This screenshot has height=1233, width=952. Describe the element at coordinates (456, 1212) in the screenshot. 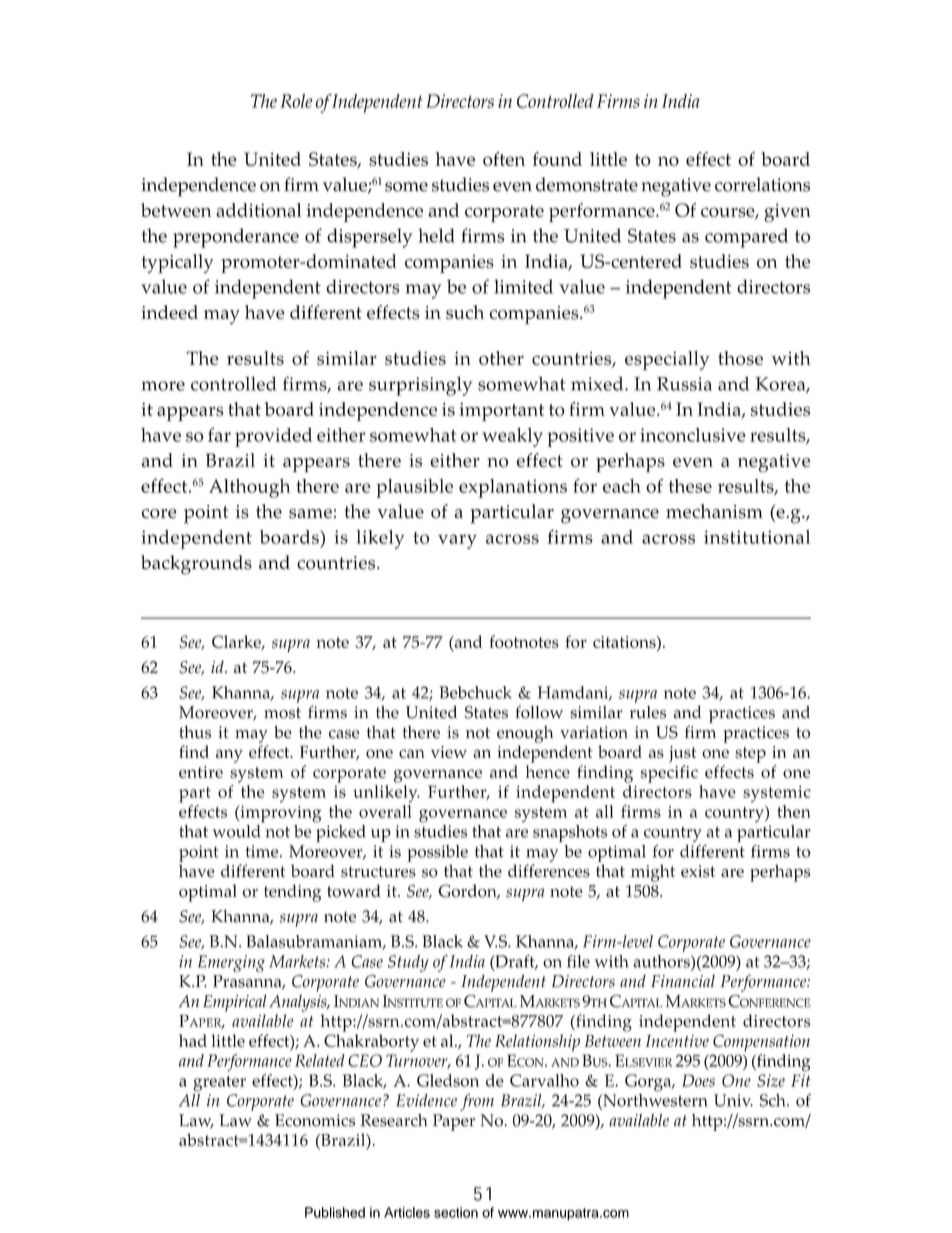

I see `section` at that location.
